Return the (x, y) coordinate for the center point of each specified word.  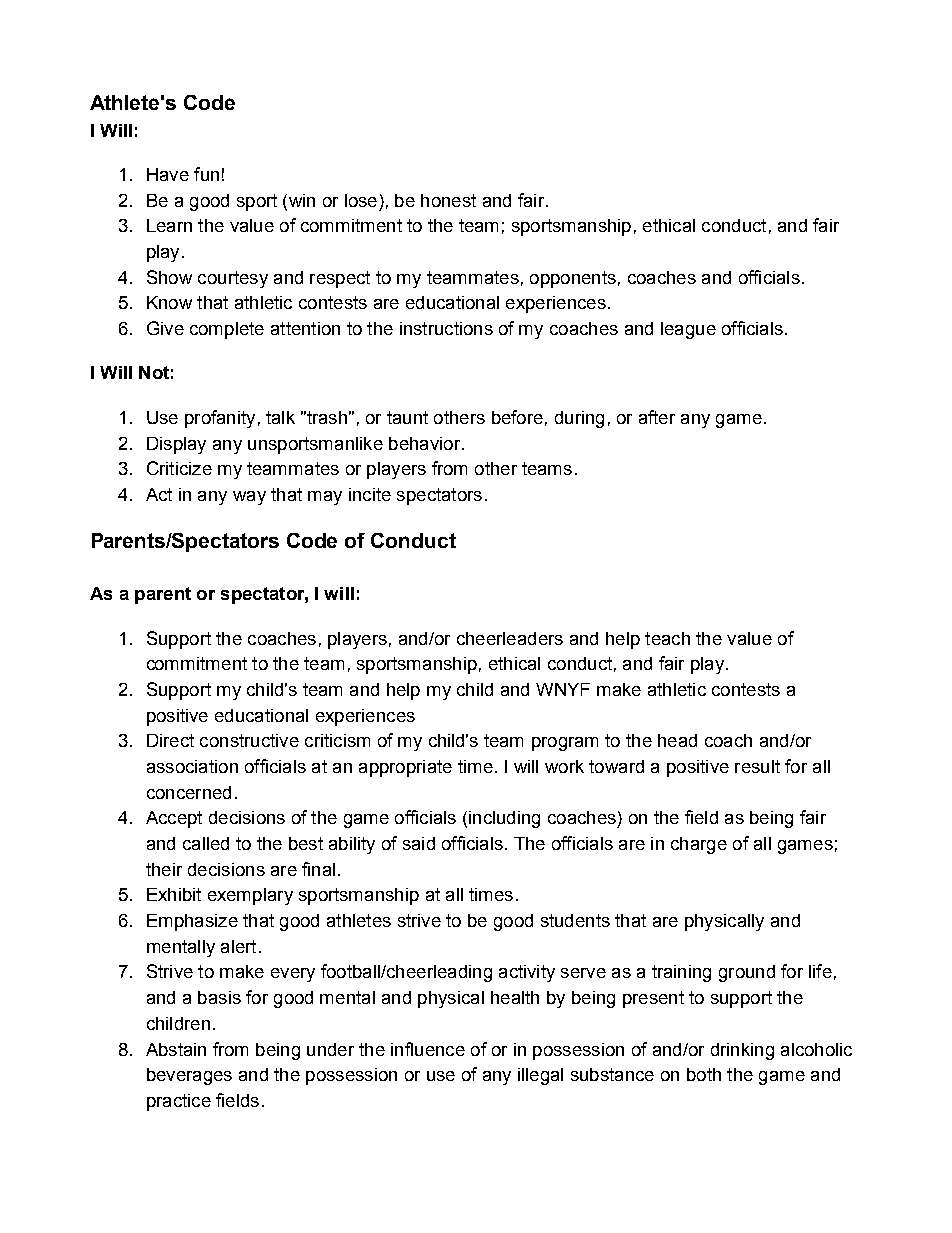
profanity (220, 419)
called (206, 843)
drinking (742, 1051)
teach (667, 638)
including (504, 819)
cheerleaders (510, 638)
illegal (540, 1076)
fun (206, 174)
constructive (249, 740)
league (688, 330)
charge (699, 845)
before (517, 417)
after (657, 417)
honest (448, 200)
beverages (189, 1076)
